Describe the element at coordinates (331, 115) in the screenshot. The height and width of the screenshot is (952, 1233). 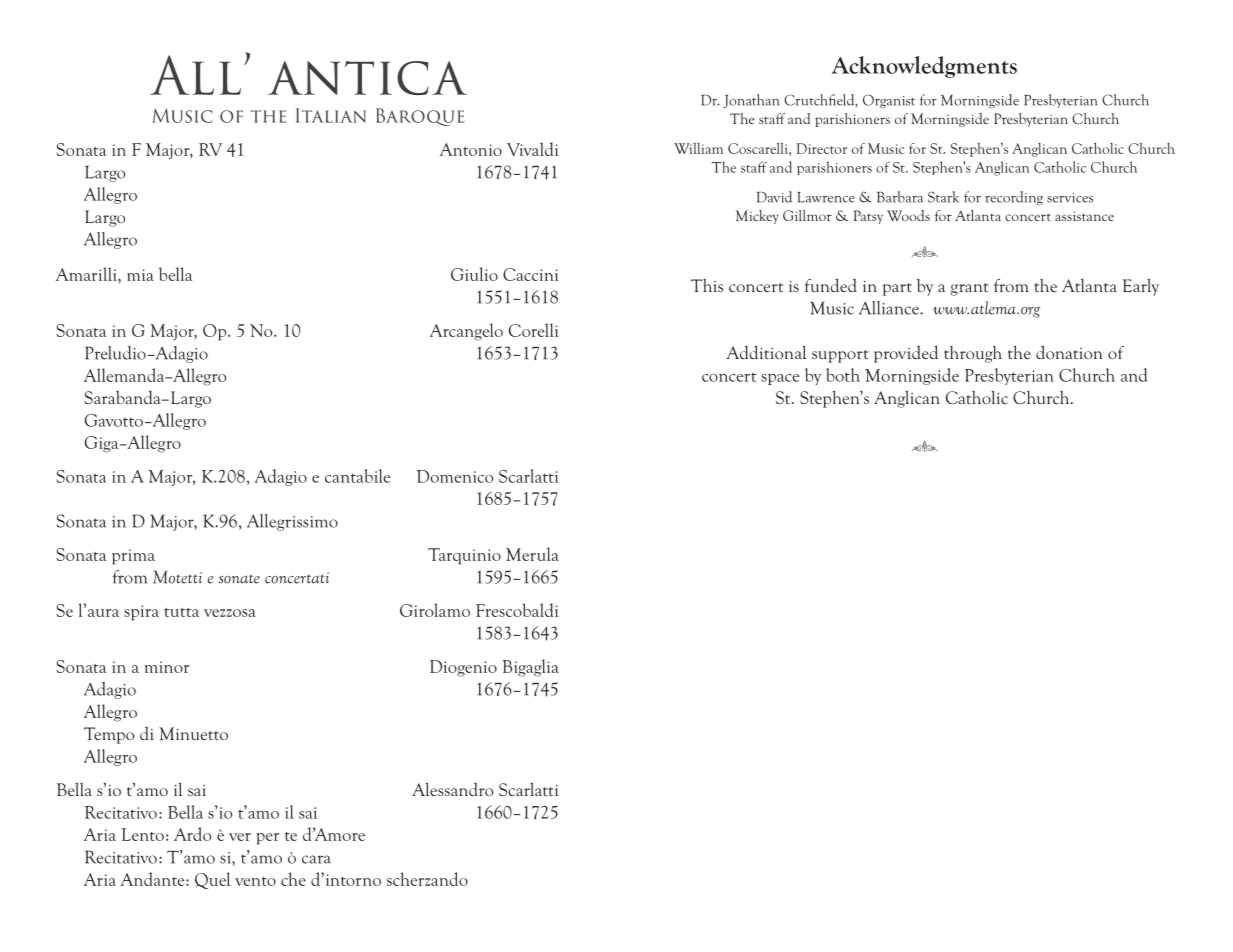
I see `Italian` at that location.
